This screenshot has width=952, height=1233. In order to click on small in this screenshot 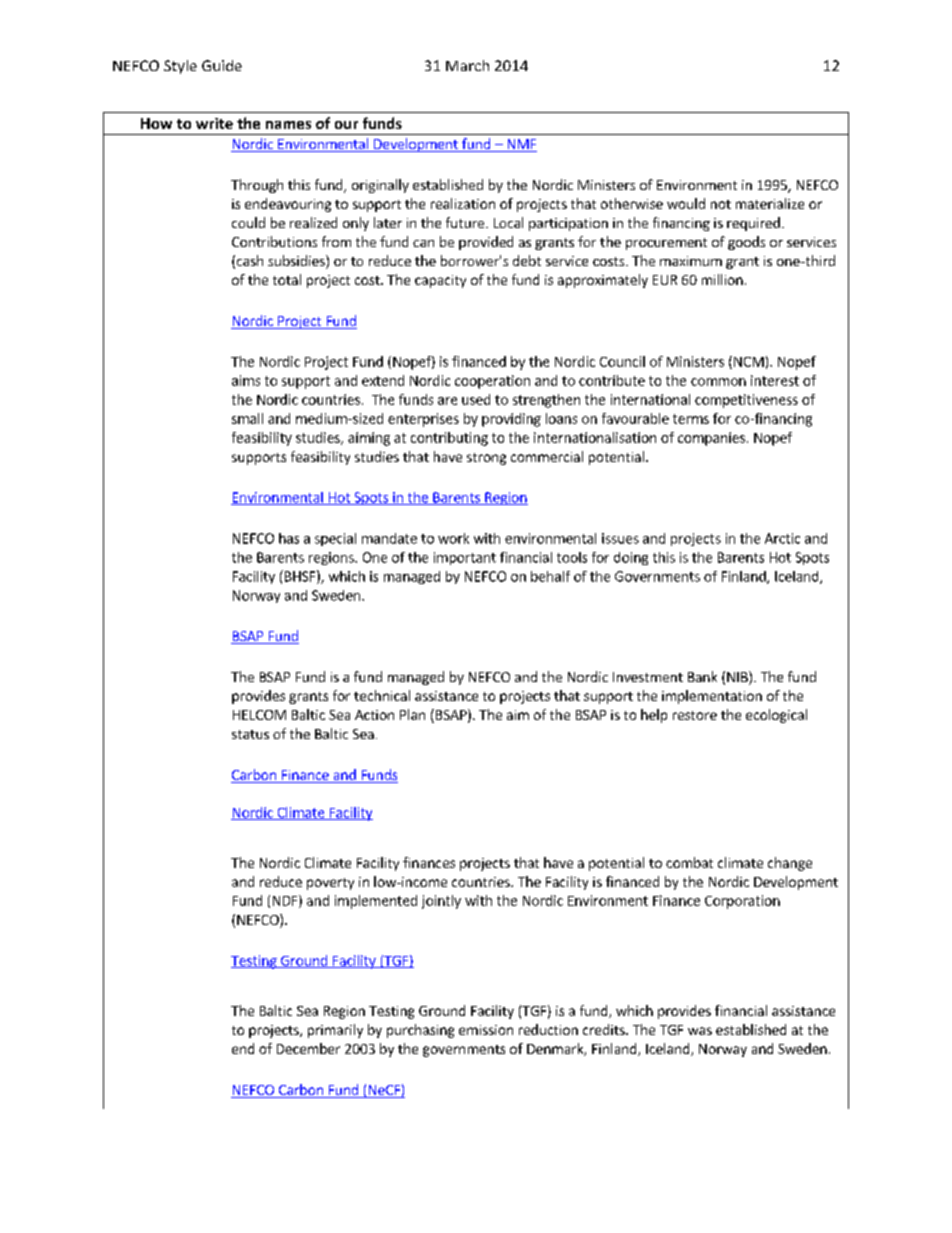, I will do `click(247, 418)`.
